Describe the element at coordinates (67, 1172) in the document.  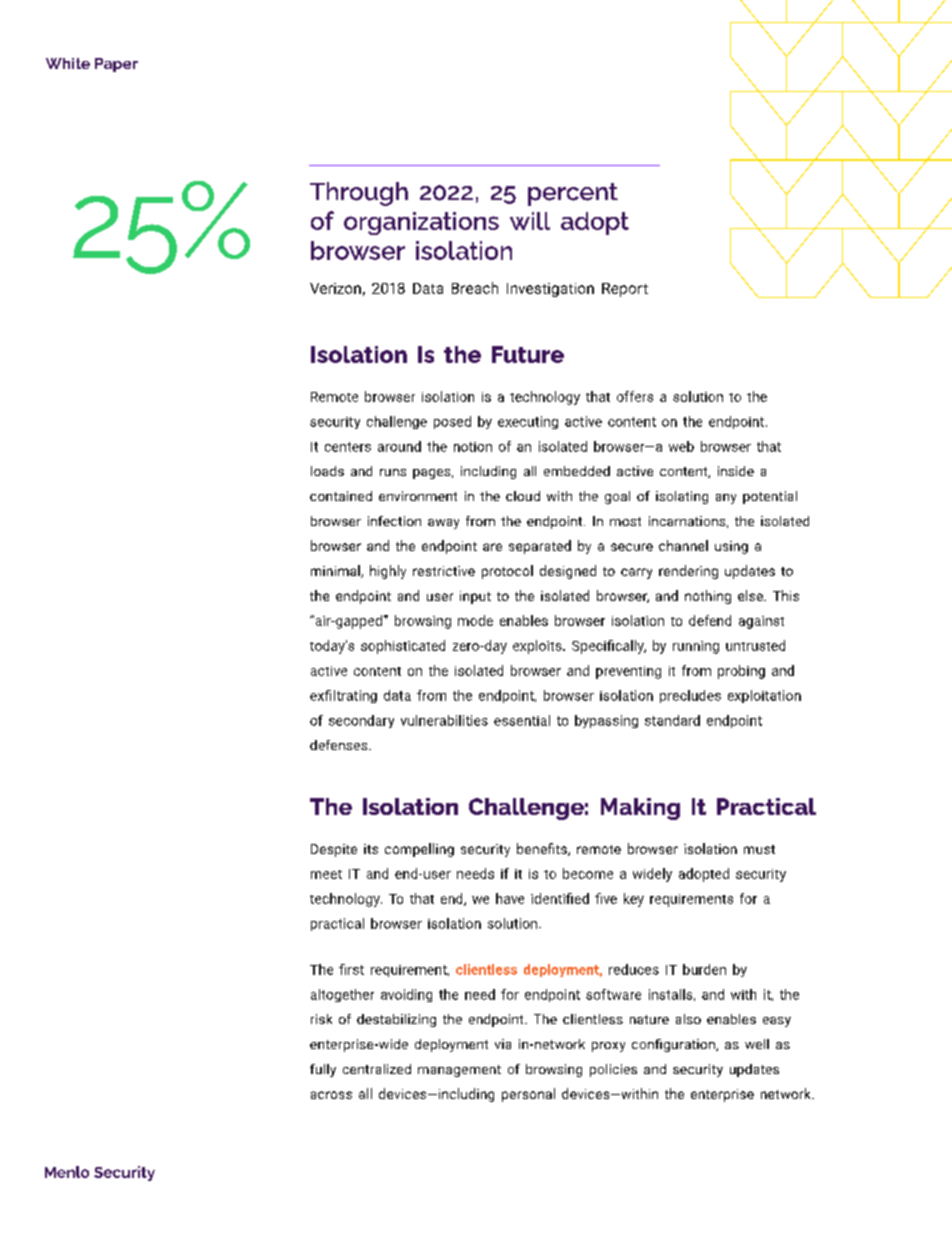
I see `Menlo` at that location.
